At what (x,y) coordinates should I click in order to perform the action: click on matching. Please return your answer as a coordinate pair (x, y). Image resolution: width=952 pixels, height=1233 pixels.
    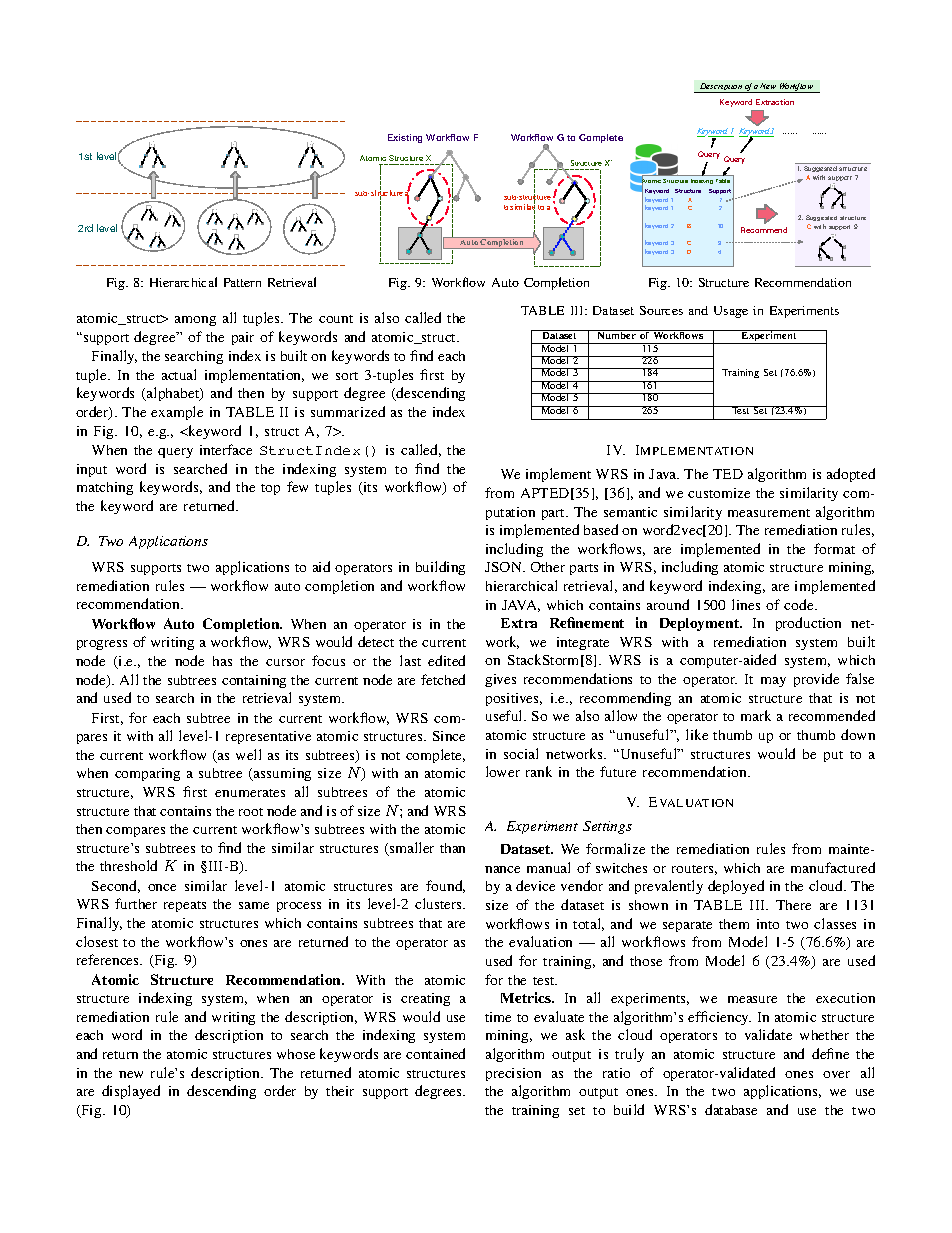
    Looking at the image, I should click on (105, 488).
